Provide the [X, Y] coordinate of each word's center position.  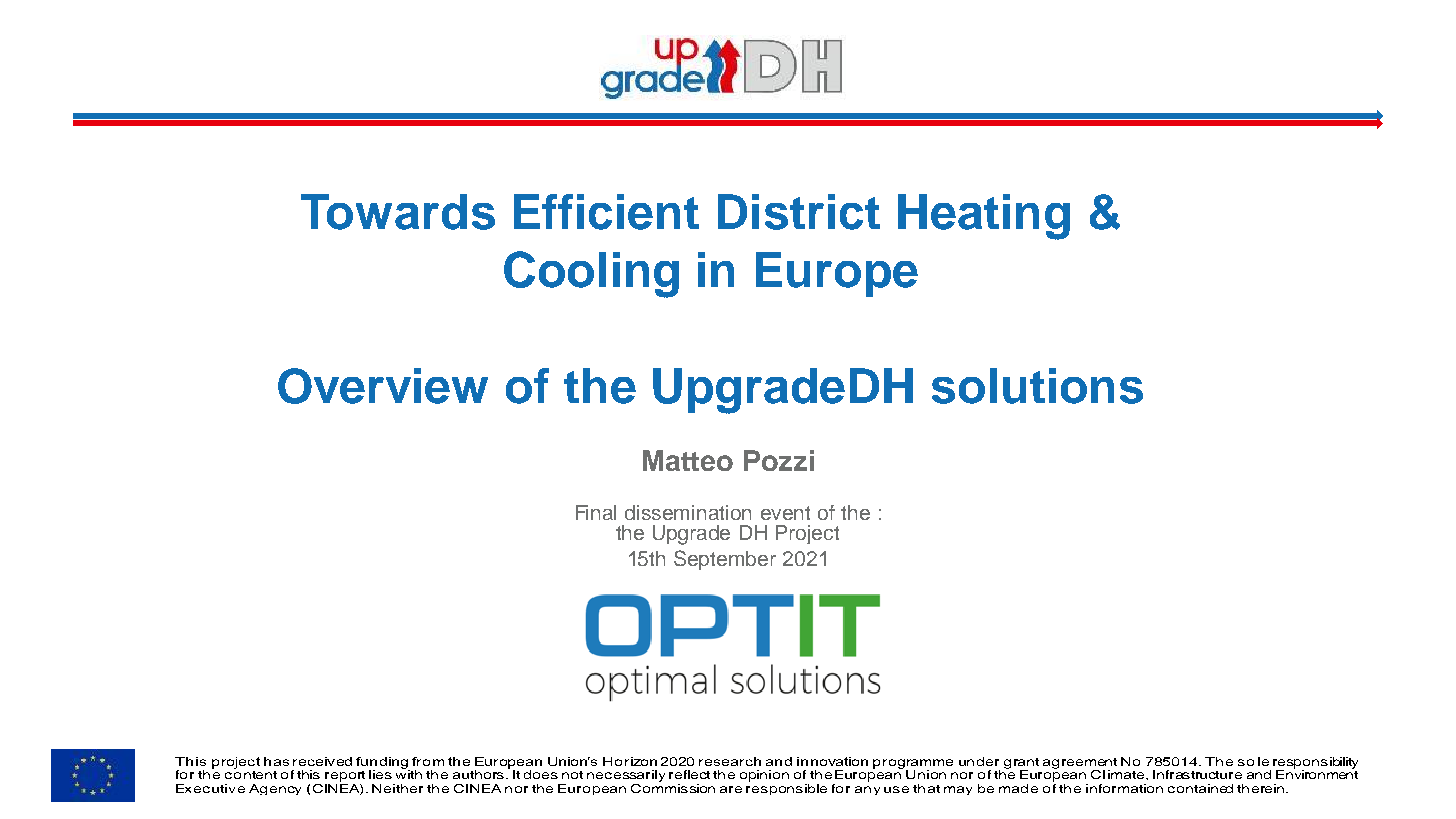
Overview [383, 386]
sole [1253, 761]
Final [596, 512]
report [345, 776]
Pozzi [779, 460]
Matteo [688, 460]
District [799, 212]
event [785, 513]
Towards [398, 212]
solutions [1037, 386]
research [730, 761]
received [322, 761]
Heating [984, 217]
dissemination [688, 512]
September [725, 560]
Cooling [591, 274]
